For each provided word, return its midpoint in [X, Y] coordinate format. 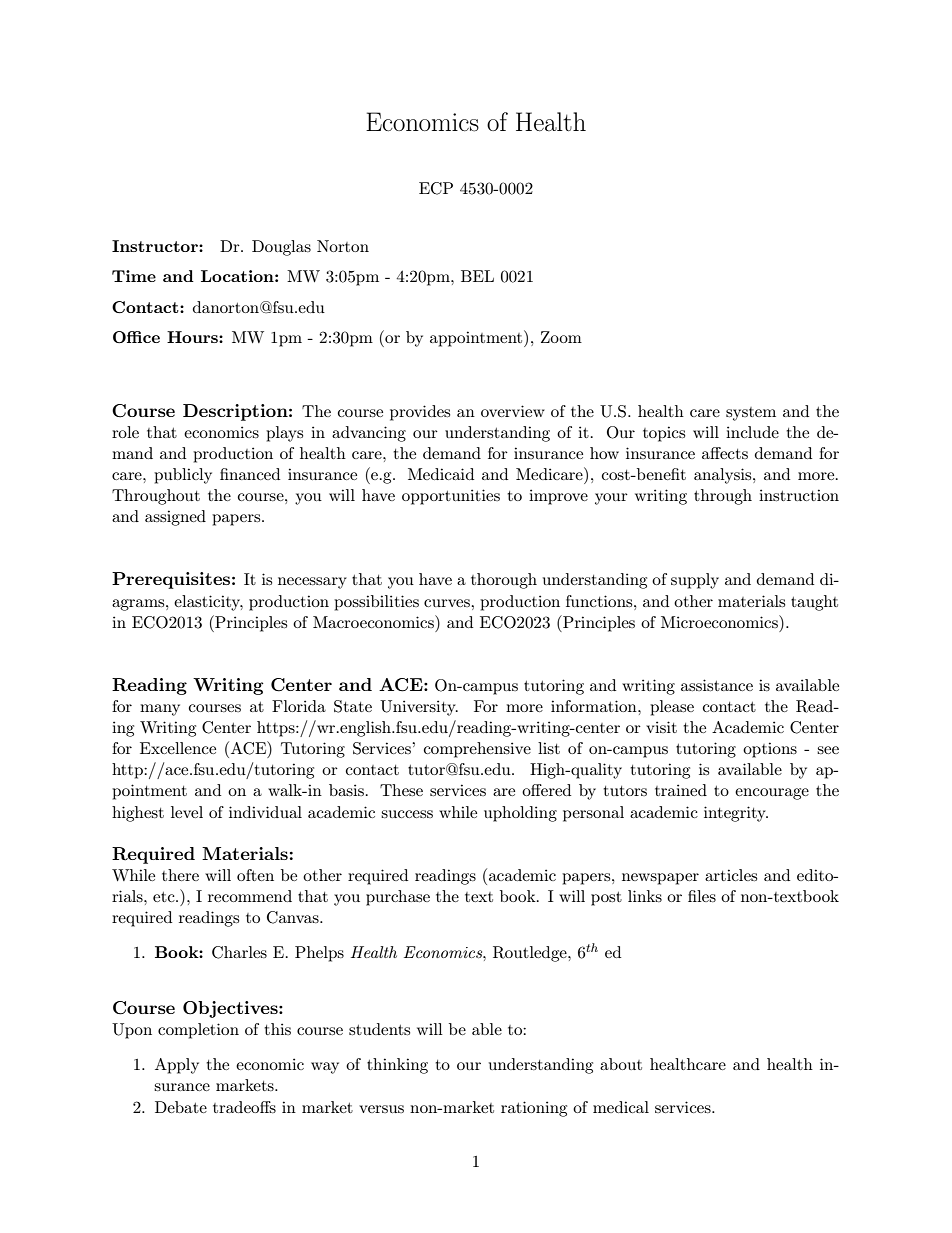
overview [513, 411]
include [752, 432]
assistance [717, 685]
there [180, 875]
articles [731, 875]
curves [448, 603]
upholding [520, 814]
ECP [436, 188]
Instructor [156, 246]
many [160, 710]
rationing [534, 1109]
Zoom [561, 337]
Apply [177, 1066]
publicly [183, 476]
